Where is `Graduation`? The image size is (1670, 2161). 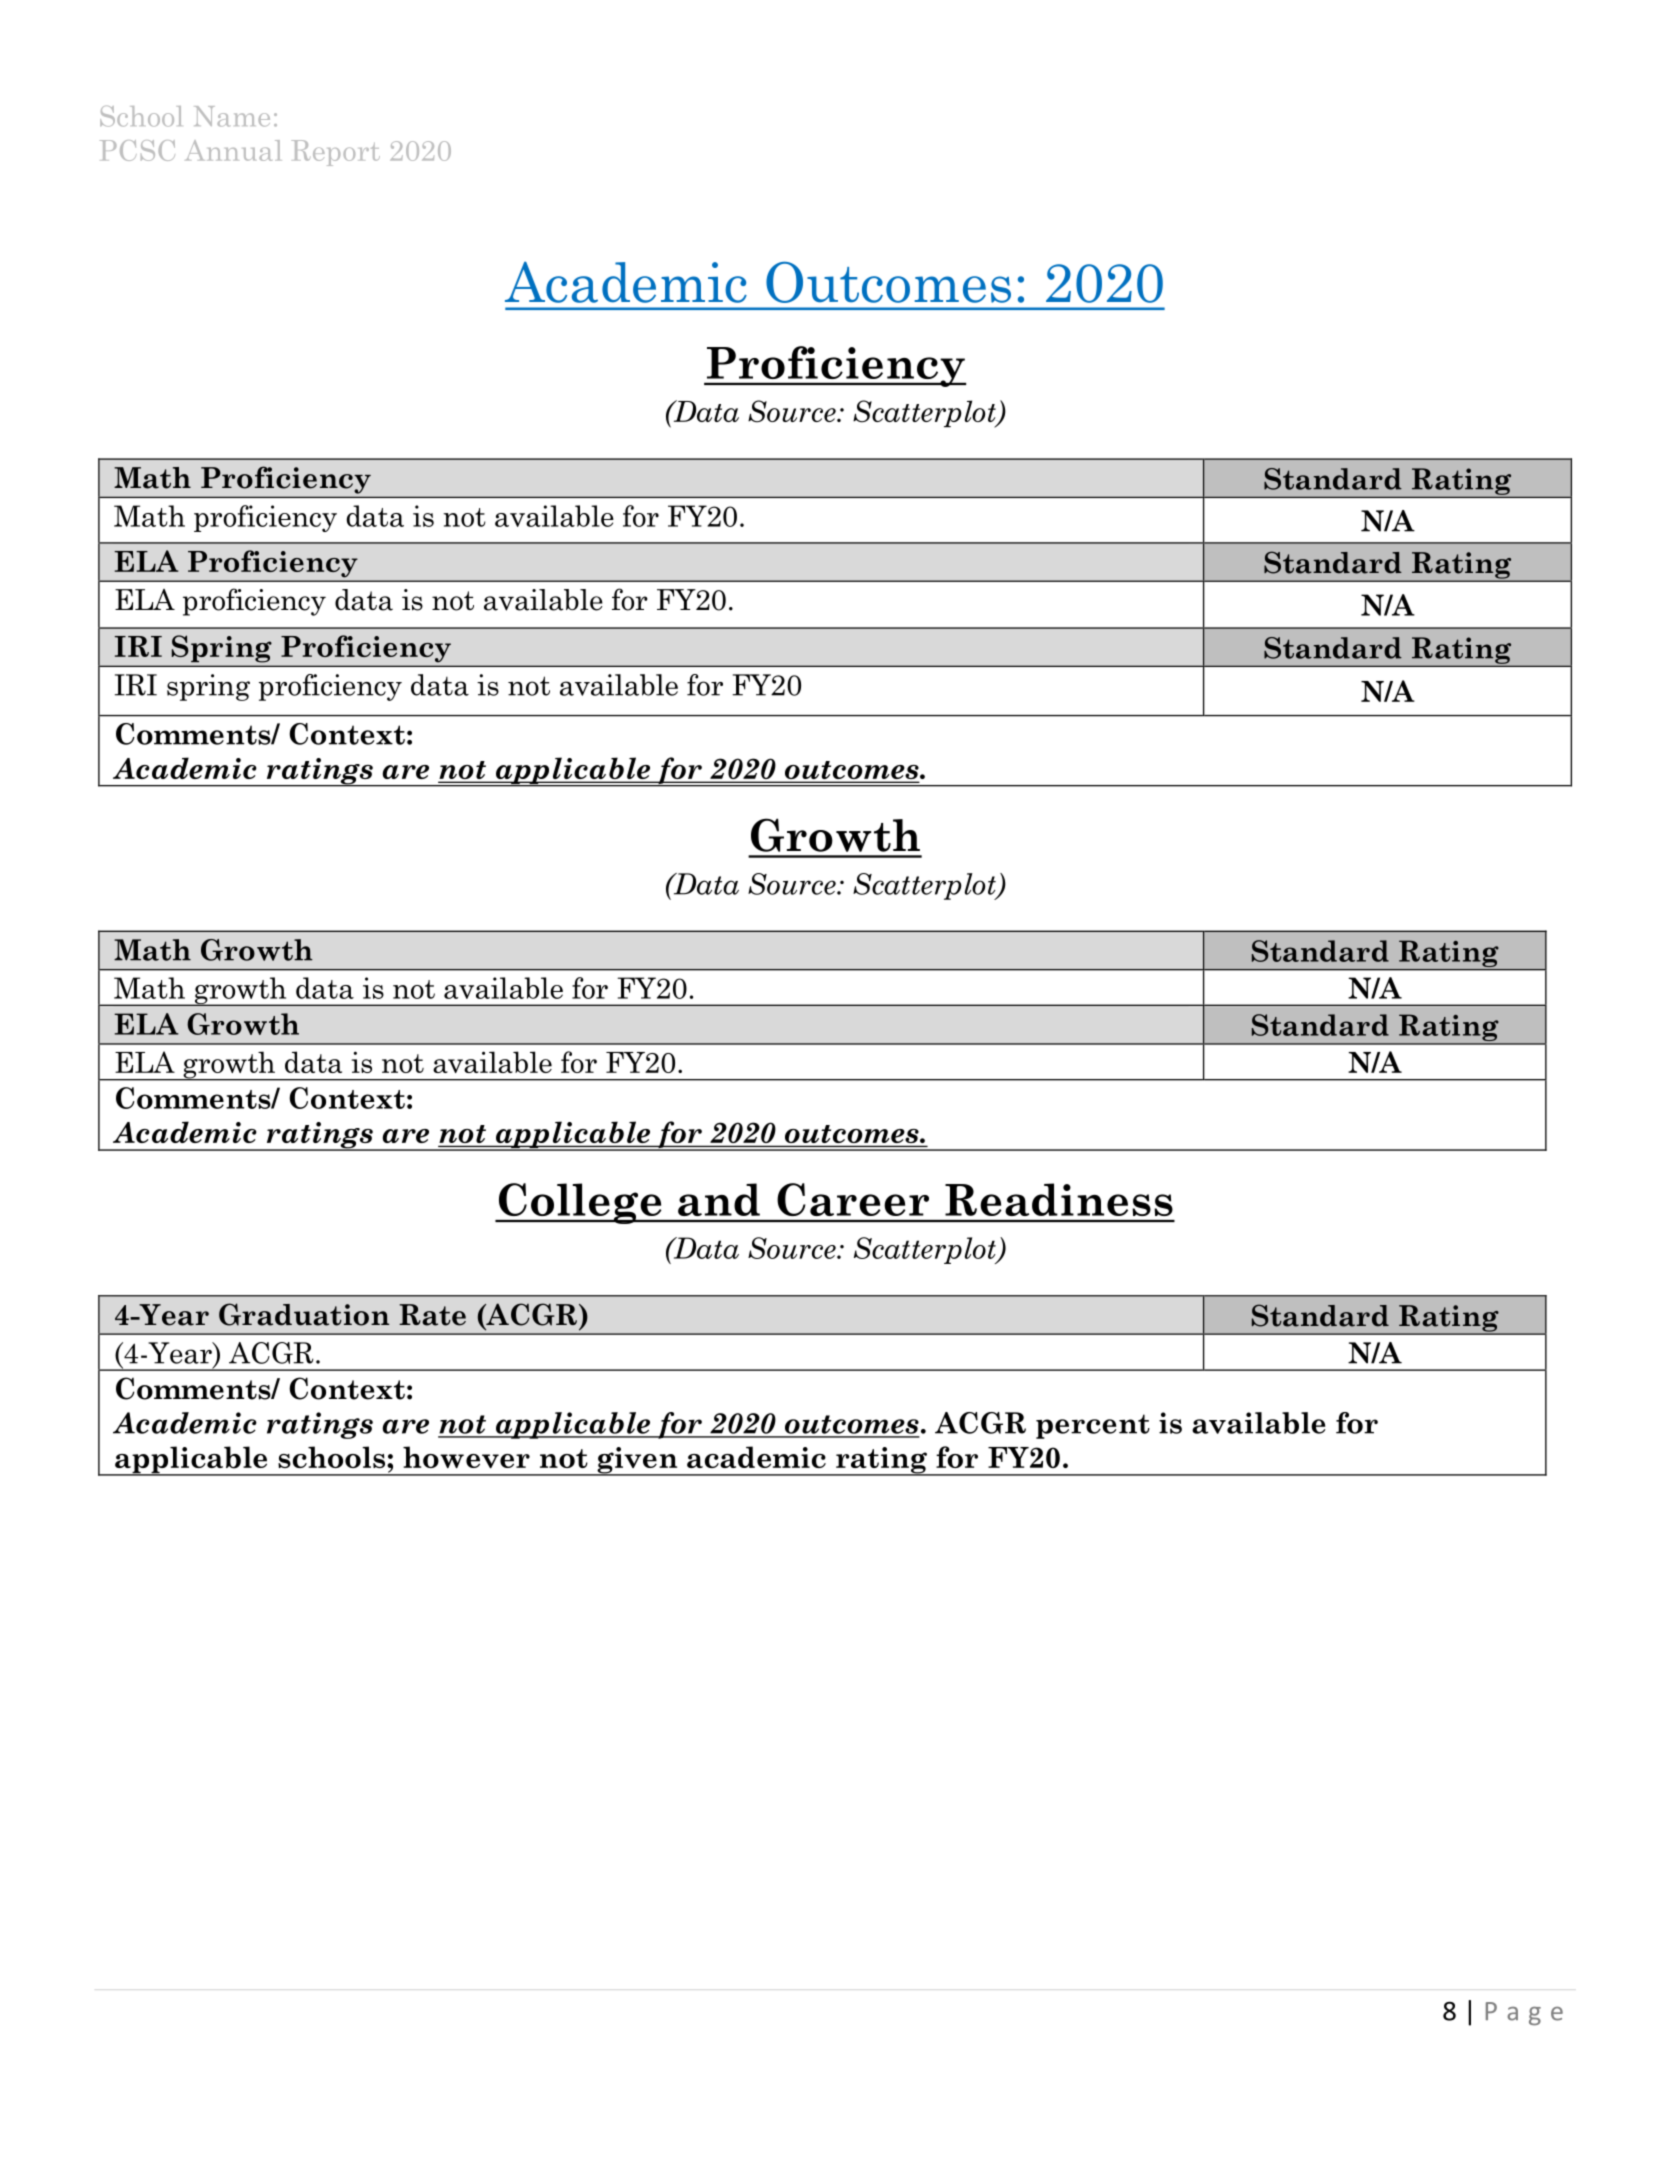
Graduation is located at coordinates (304, 1314).
